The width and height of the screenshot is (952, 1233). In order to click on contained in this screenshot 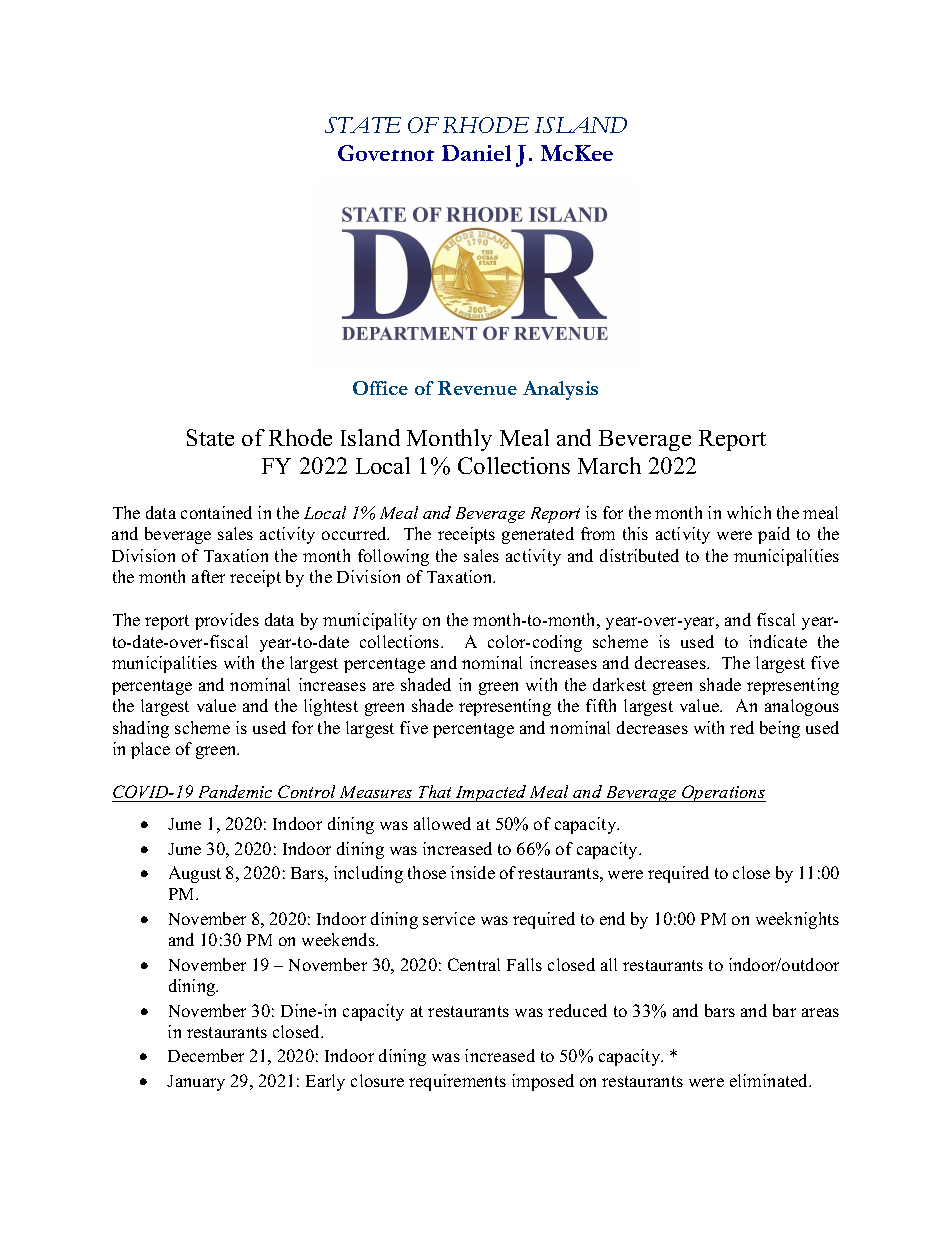, I will do `click(216, 512)`.
